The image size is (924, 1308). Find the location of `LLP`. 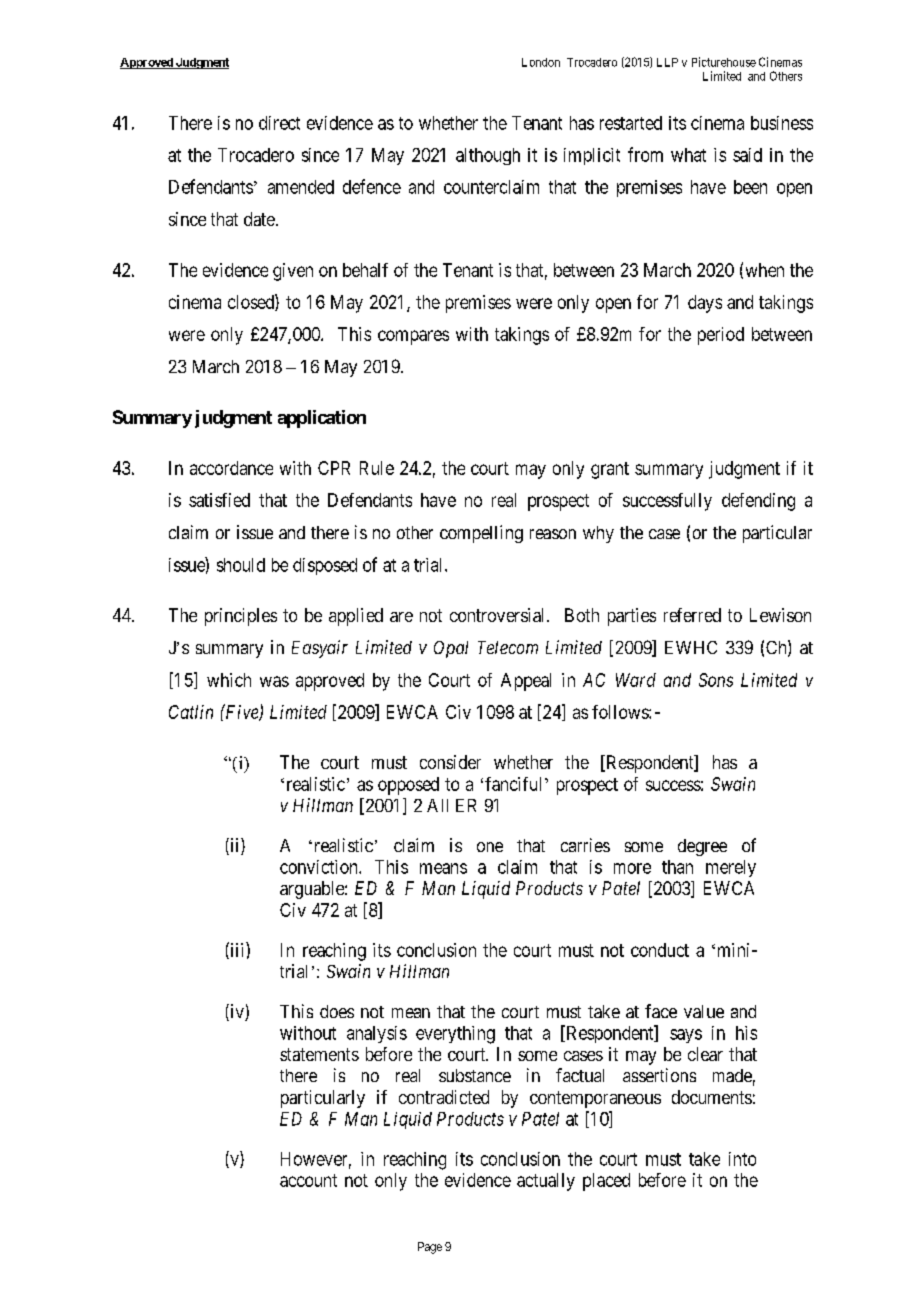

LLP is located at coordinates (667, 62).
